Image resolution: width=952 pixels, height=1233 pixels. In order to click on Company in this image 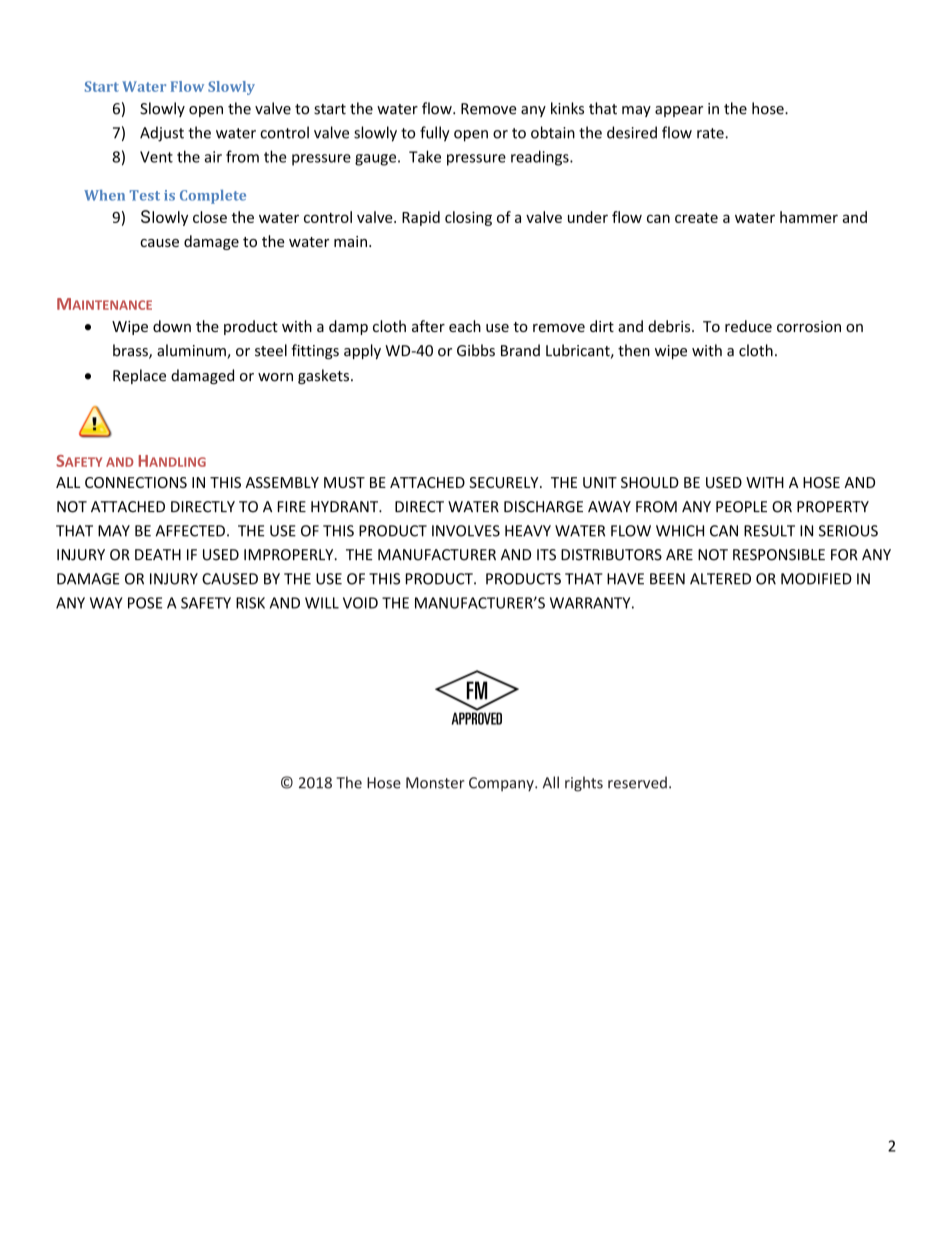, I will do `click(502, 784)`.
